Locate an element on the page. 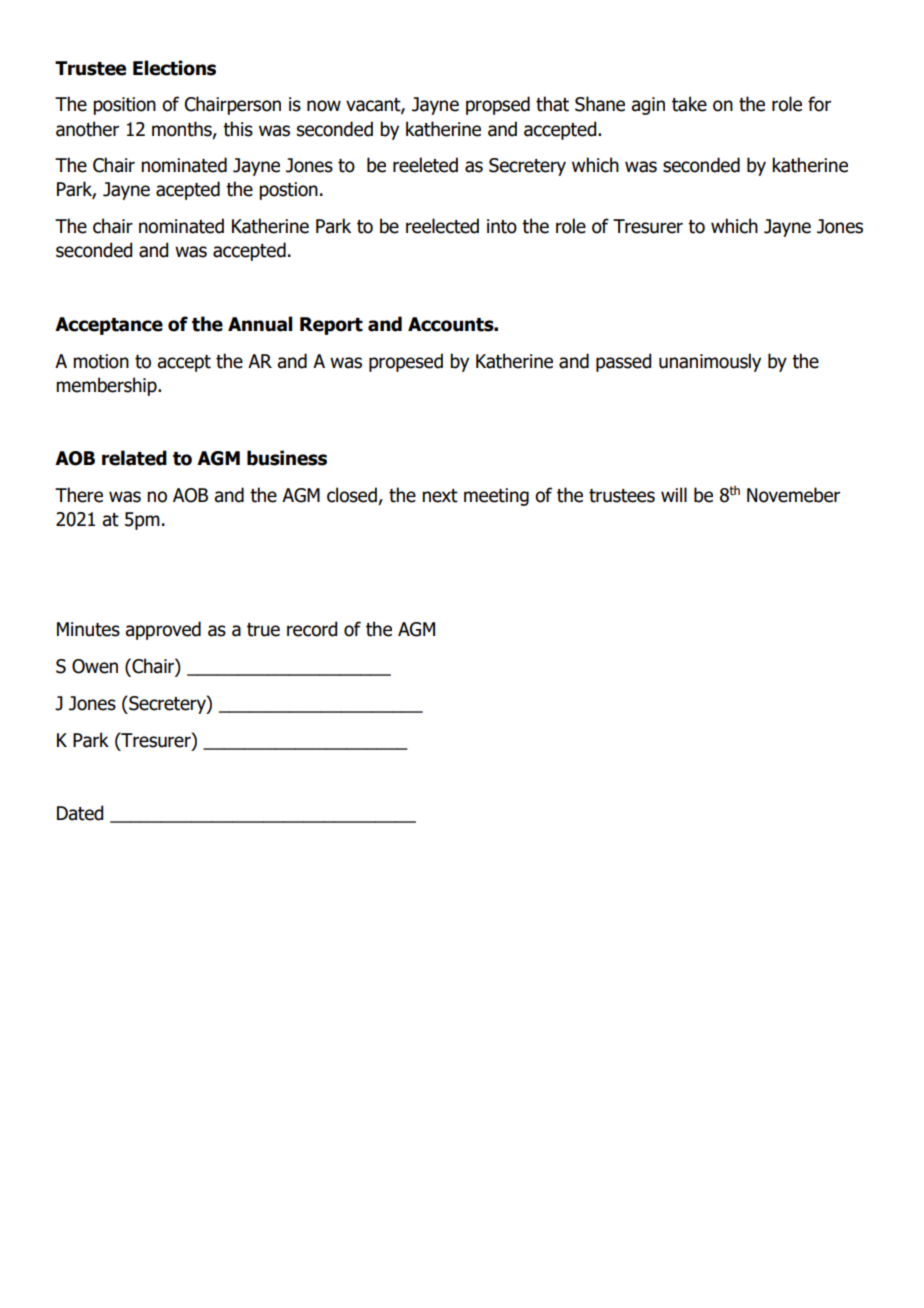 Image resolution: width=924 pixels, height=1308 pixels. Elections is located at coordinates (174, 68).
